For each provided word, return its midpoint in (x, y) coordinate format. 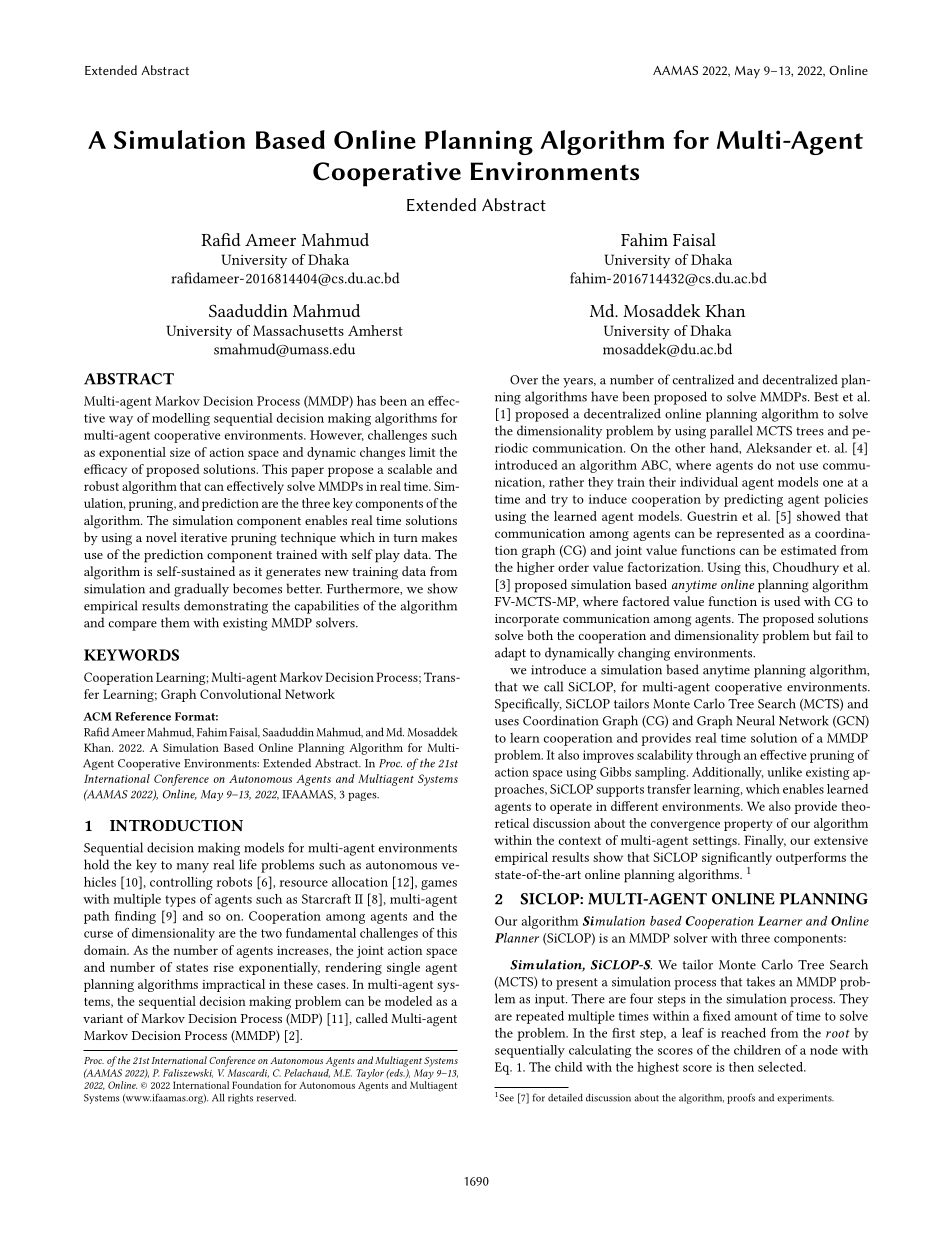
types (180, 901)
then (741, 1067)
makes (439, 537)
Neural (755, 720)
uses (507, 722)
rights (240, 1098)
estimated (809, 550)
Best (826, 397)
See (506, 1098)
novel (161, 537)
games (439, 885)
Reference (143, 716)
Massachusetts (298, 330)
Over (524, 380)
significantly (737, 860)
